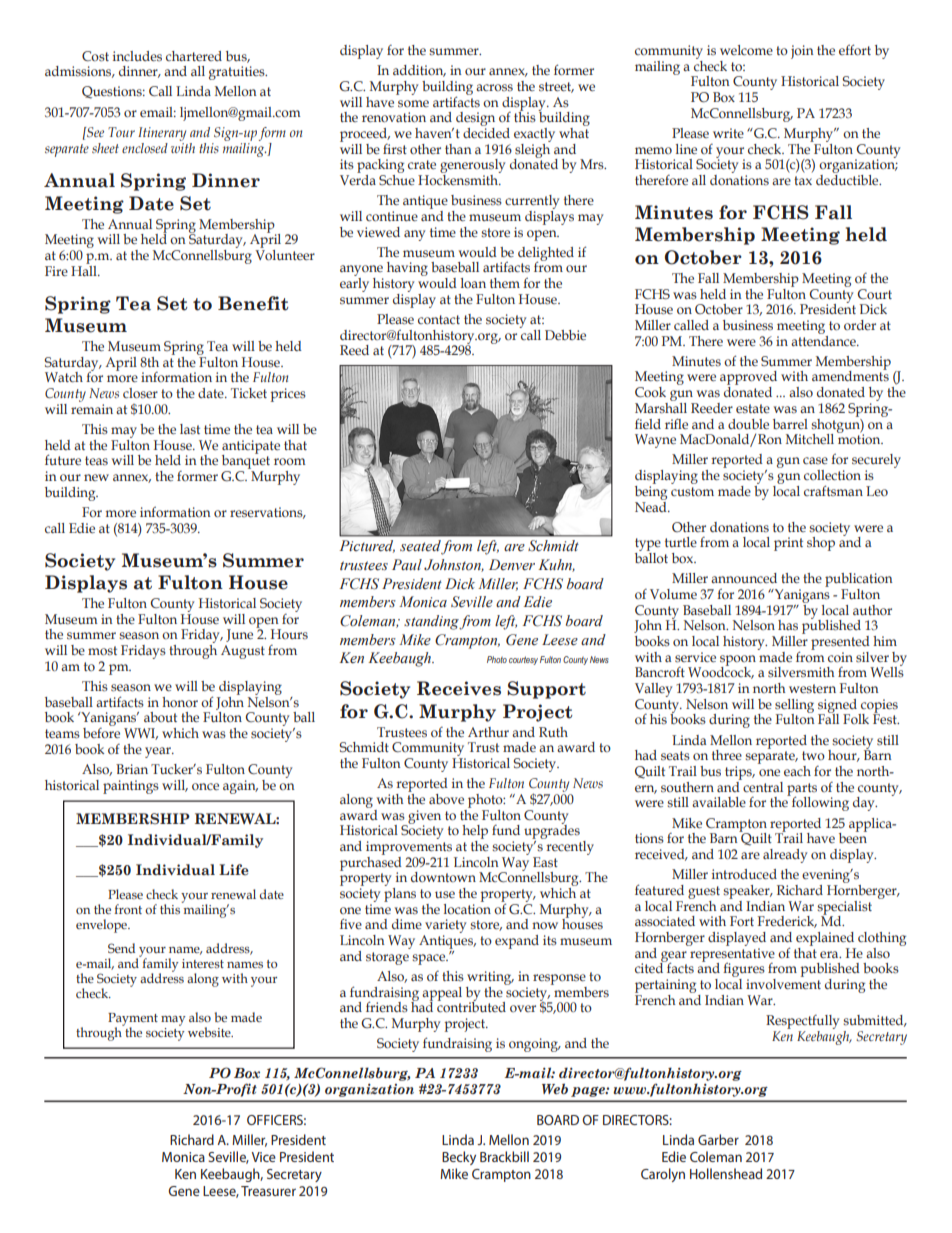 The width and height of the image is (952, 1233). I want to click on presented, so click(840, 643).
